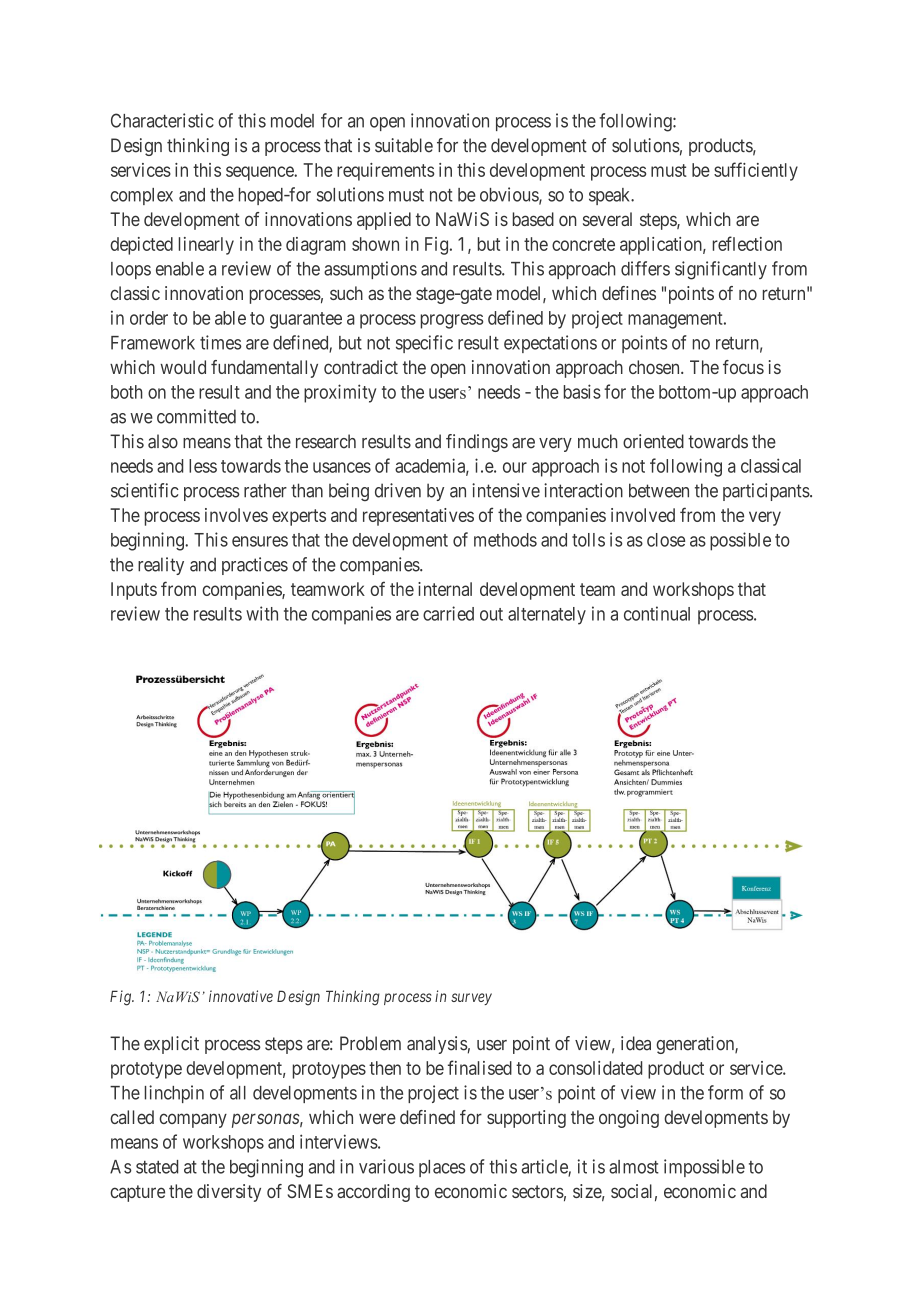  What do you see at coordinates (162, 120) in the image?
I see `Characteristic` at bounding box center [162, 120].
